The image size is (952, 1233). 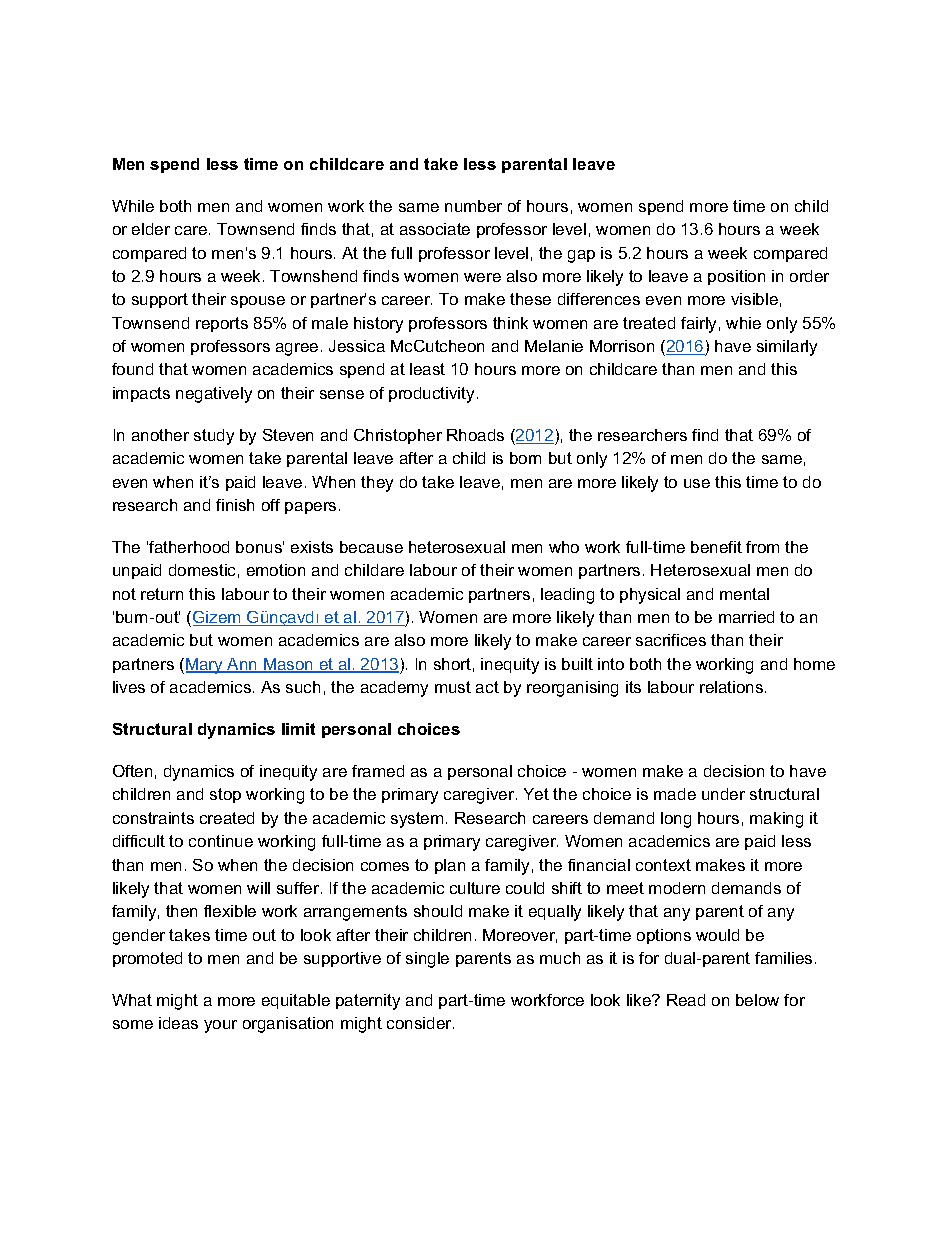 What do you see at coordinates (151, 229) in the page?
I see `elder` at bounding box center [151, 229].
